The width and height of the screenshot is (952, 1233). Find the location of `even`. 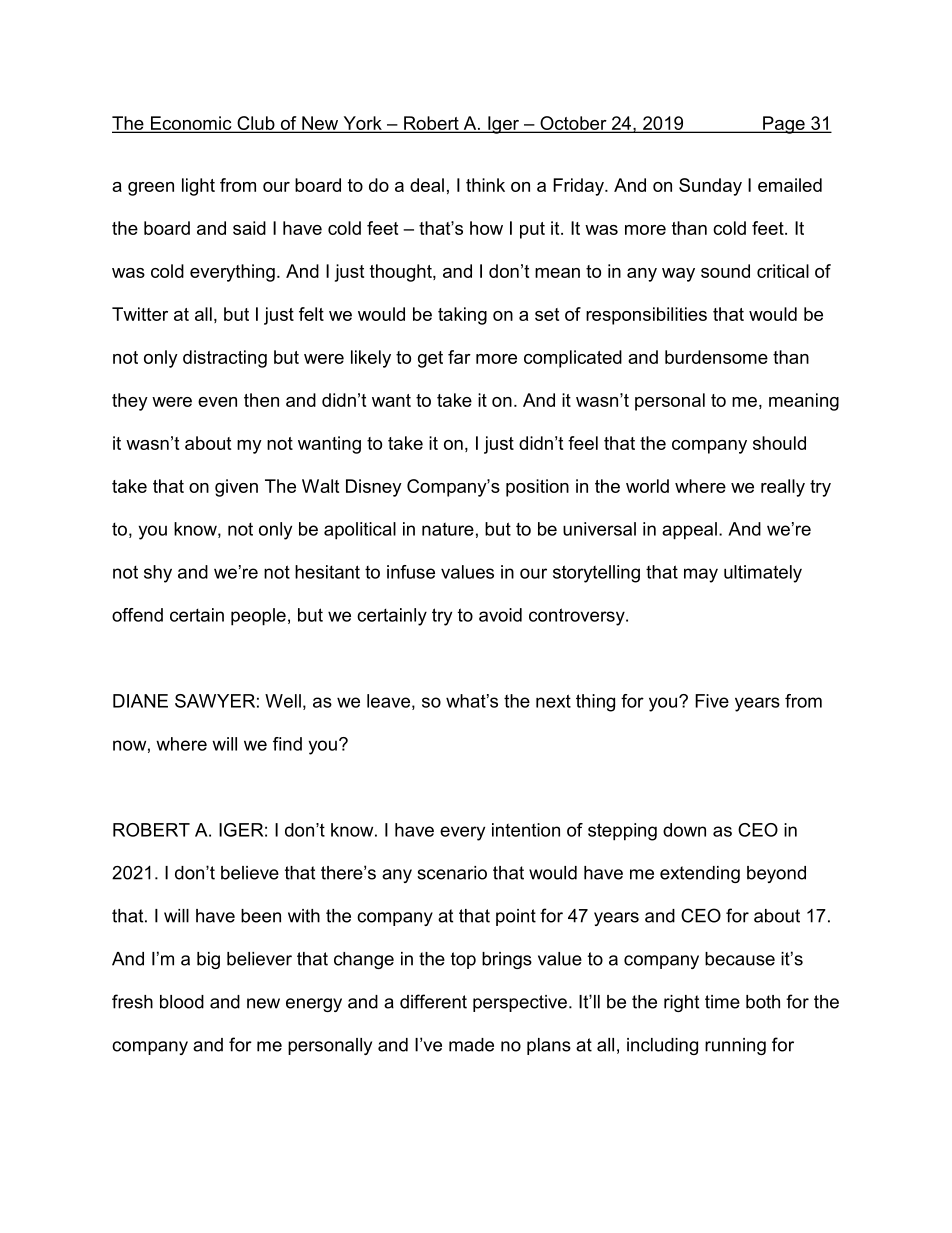

even is located at coordinates (217, 402).
